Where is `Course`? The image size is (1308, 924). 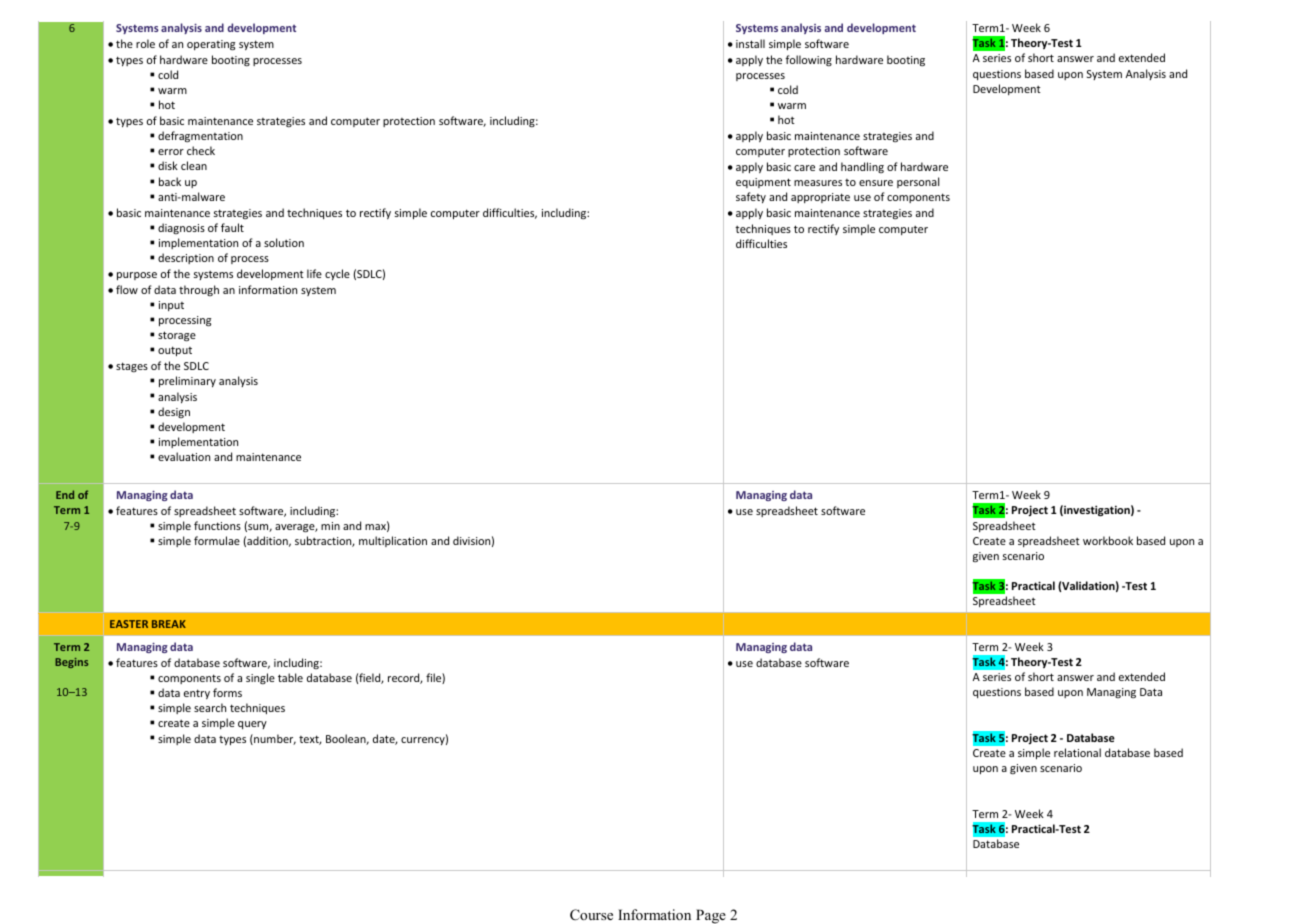
Course is located at coordinates (591, 915).
